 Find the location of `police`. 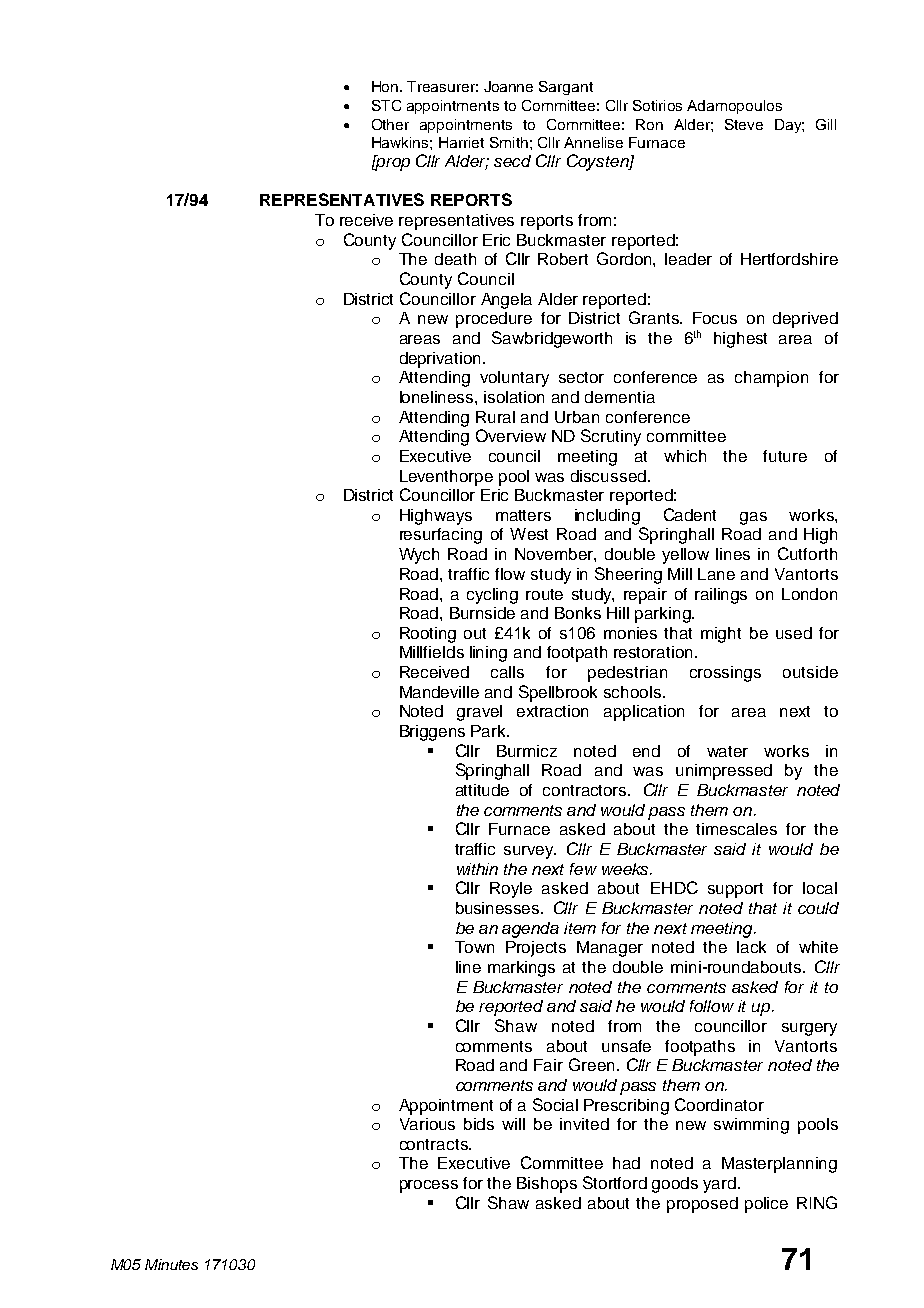

police is located at coordinates (766, 1205).
